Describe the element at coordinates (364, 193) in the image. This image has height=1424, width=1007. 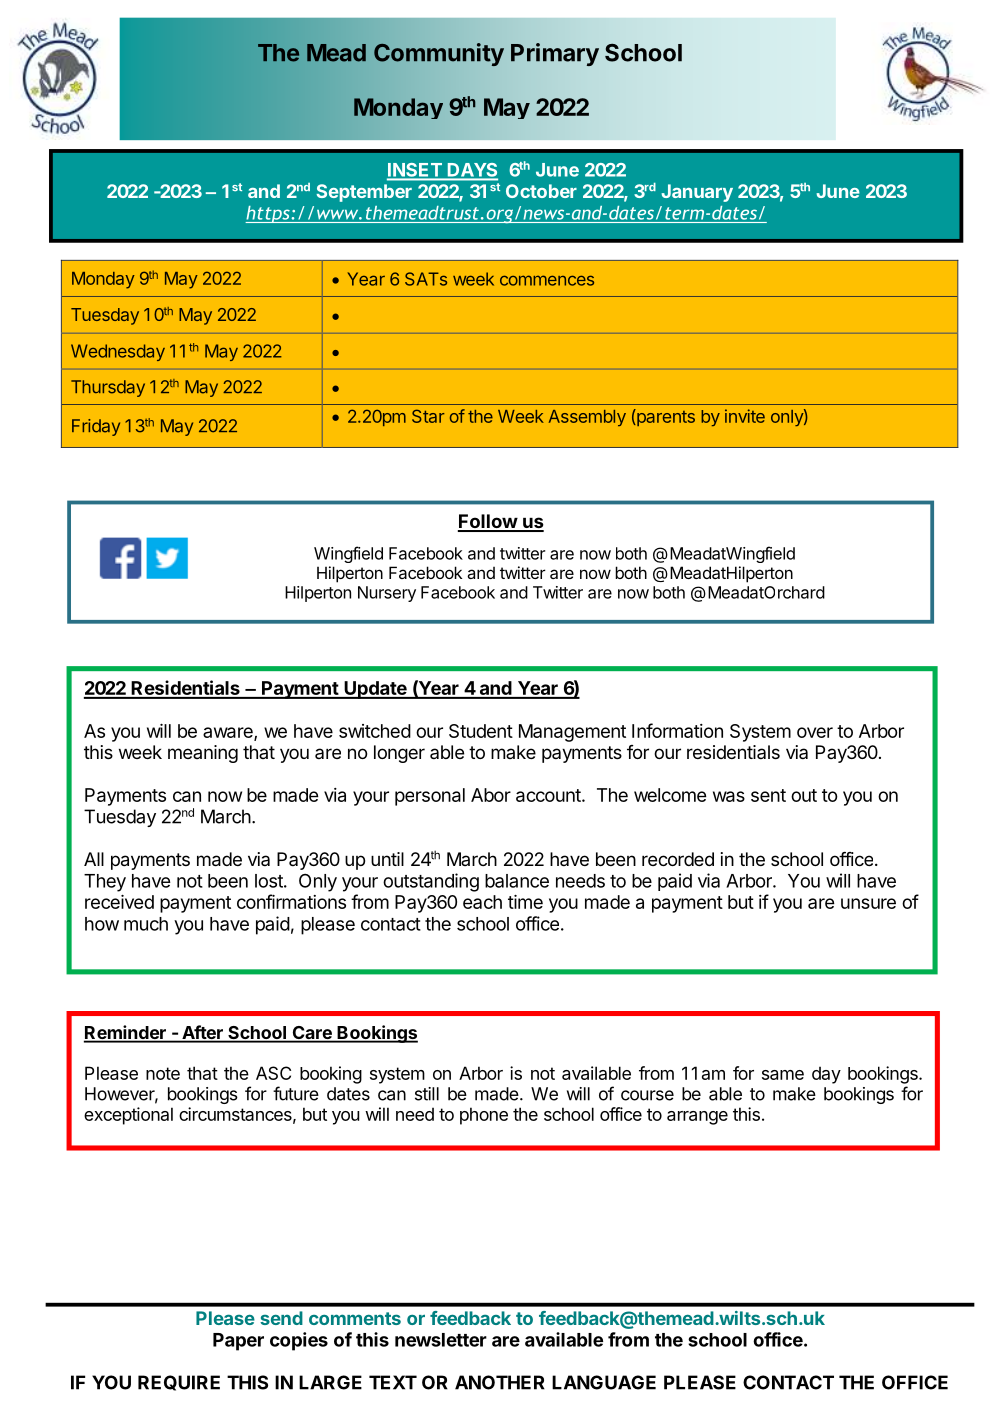
I see `September` at that location.
